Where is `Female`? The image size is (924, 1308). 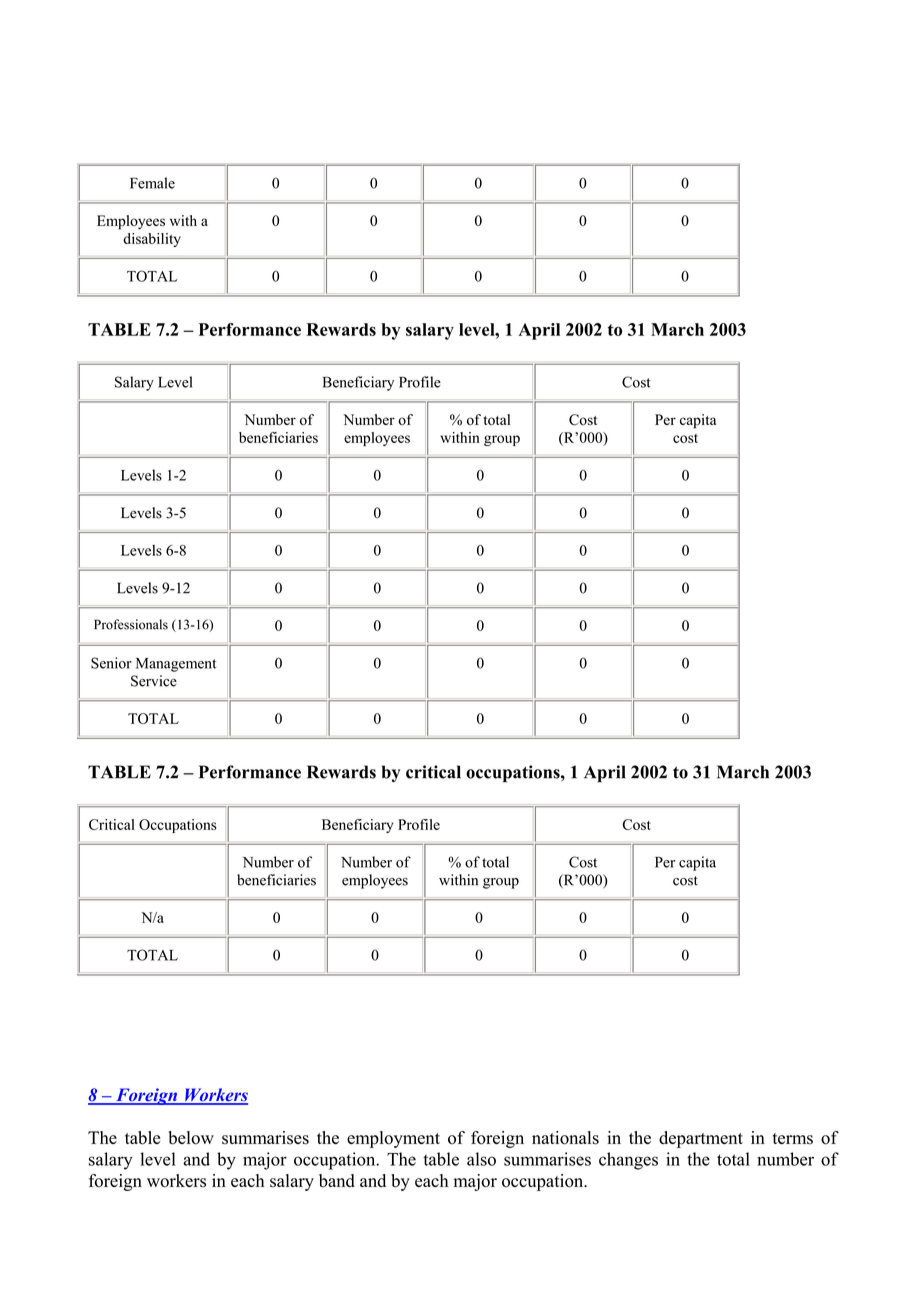 Female is located at coordinates (152, 183).
